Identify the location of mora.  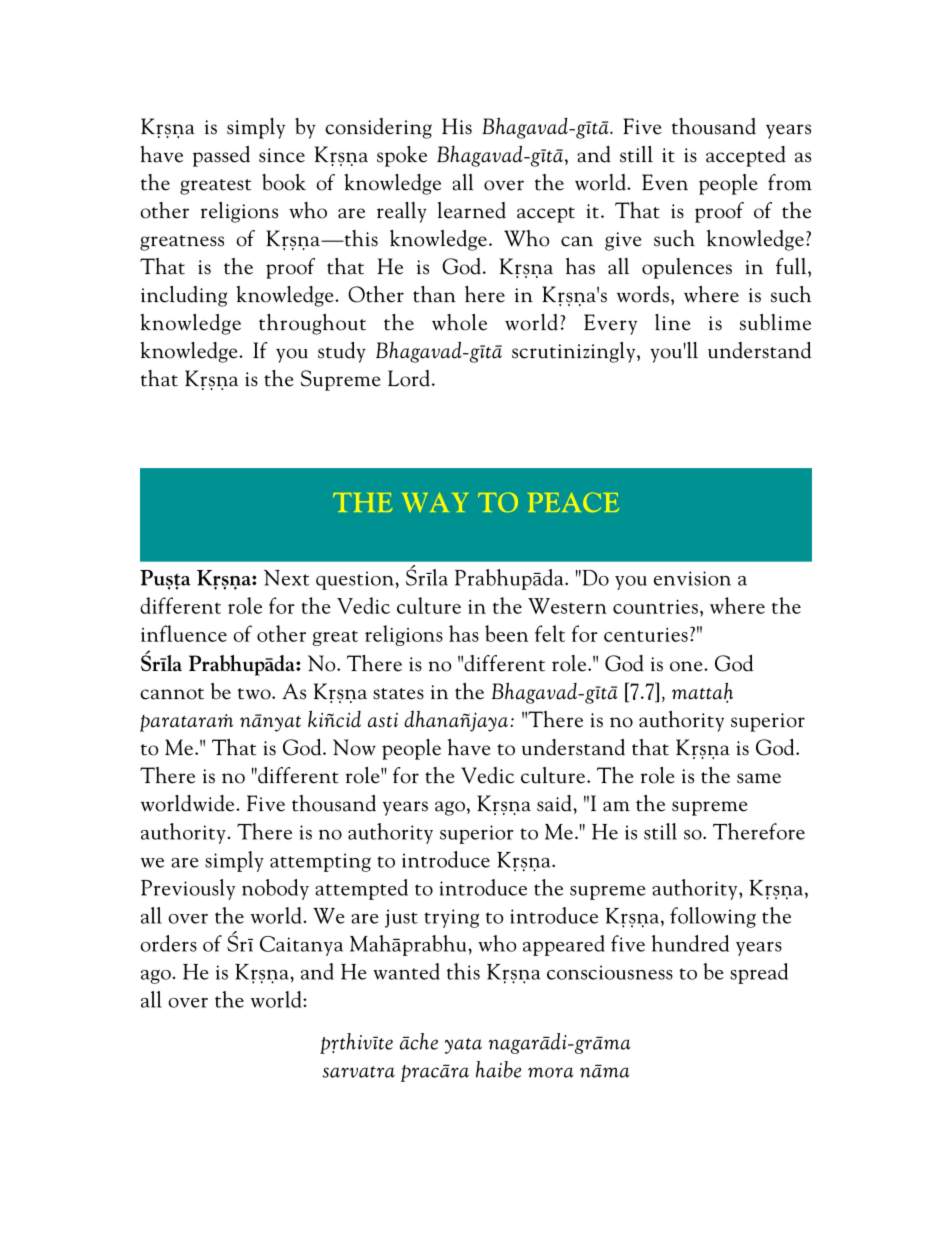
(550, 1072).
